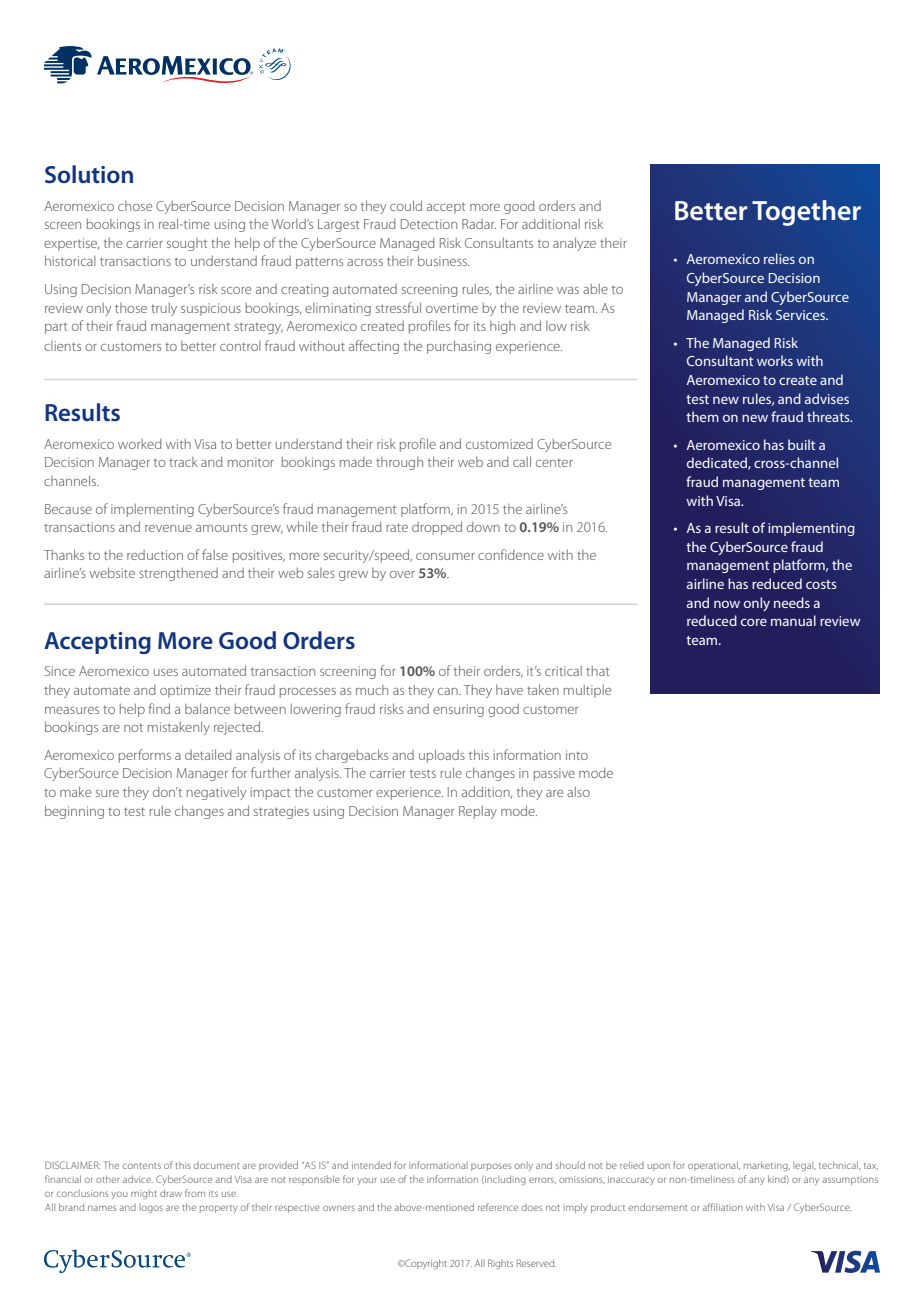 Image resolution: width=924 pixels, height=1308 pixels. What do you see at coordinates (135, 206) in the screenshot?
I see `chose` at bounding box center [135, 206].
